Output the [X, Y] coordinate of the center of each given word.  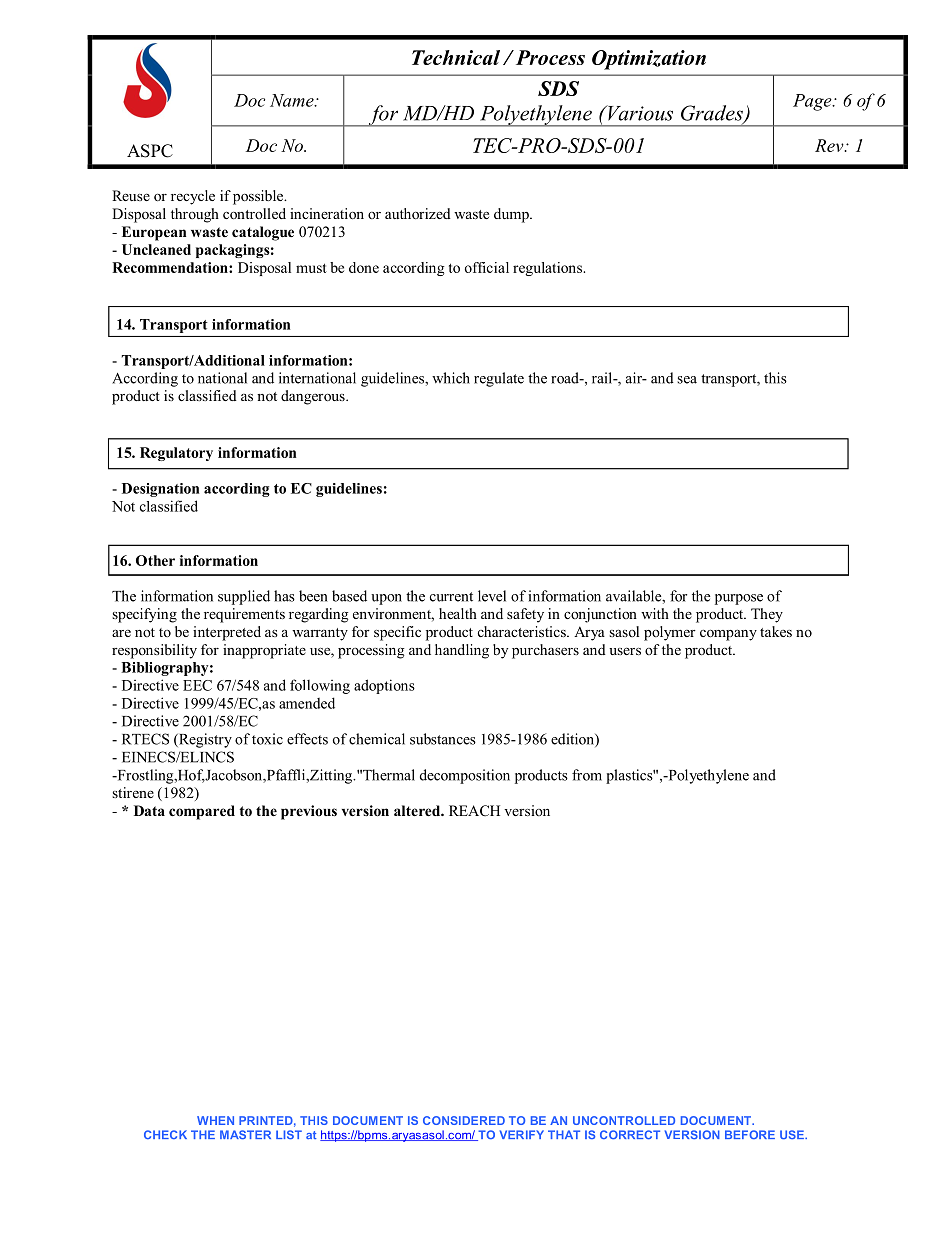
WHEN [215, 1120]
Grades [713, 114]
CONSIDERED [464, 1120]
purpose [739, 599]
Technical [456, 57]
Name [293, 100]
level [492, 596]
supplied [244, 597]
